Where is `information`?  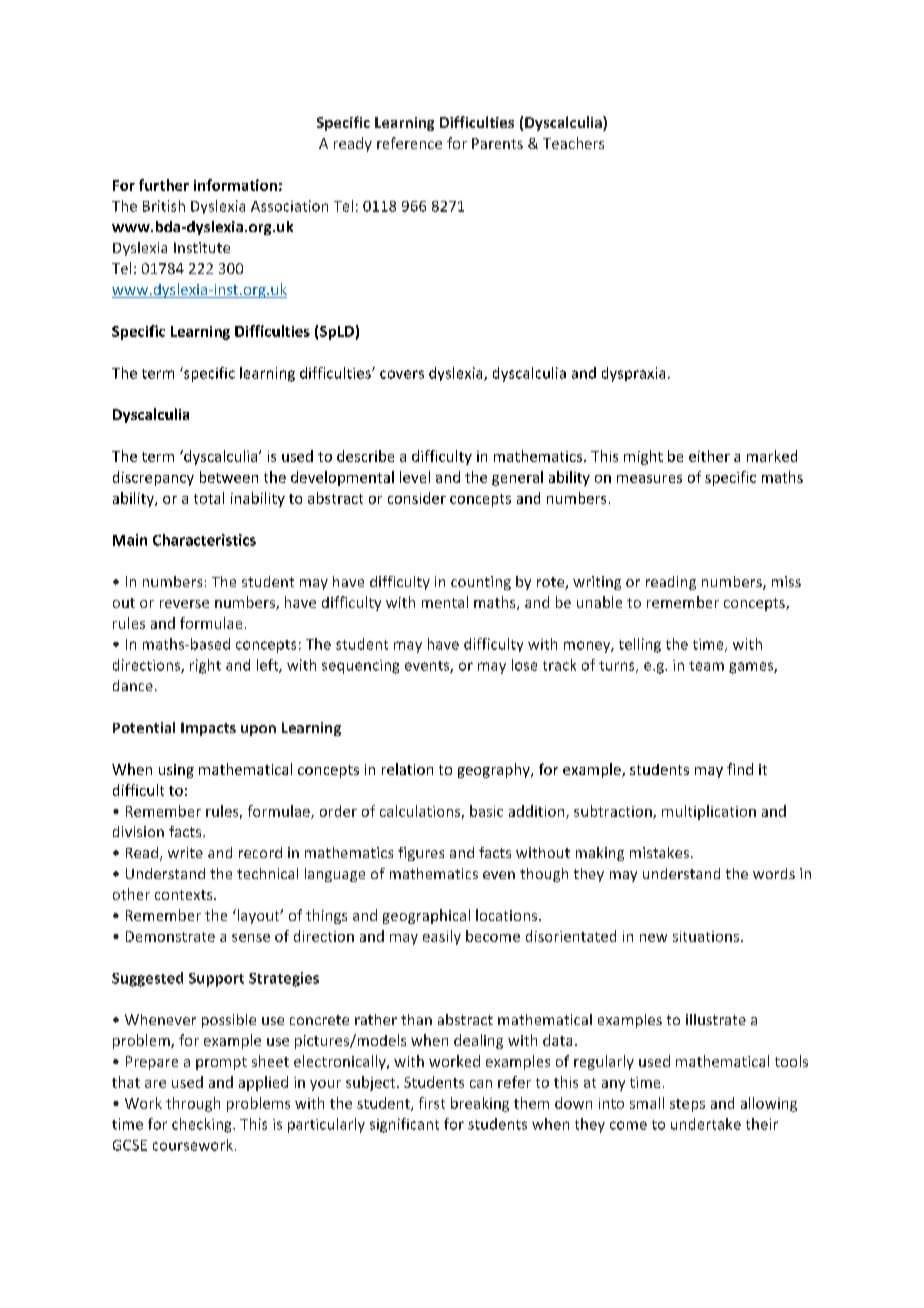
information is located at coordinates (235, 185).
